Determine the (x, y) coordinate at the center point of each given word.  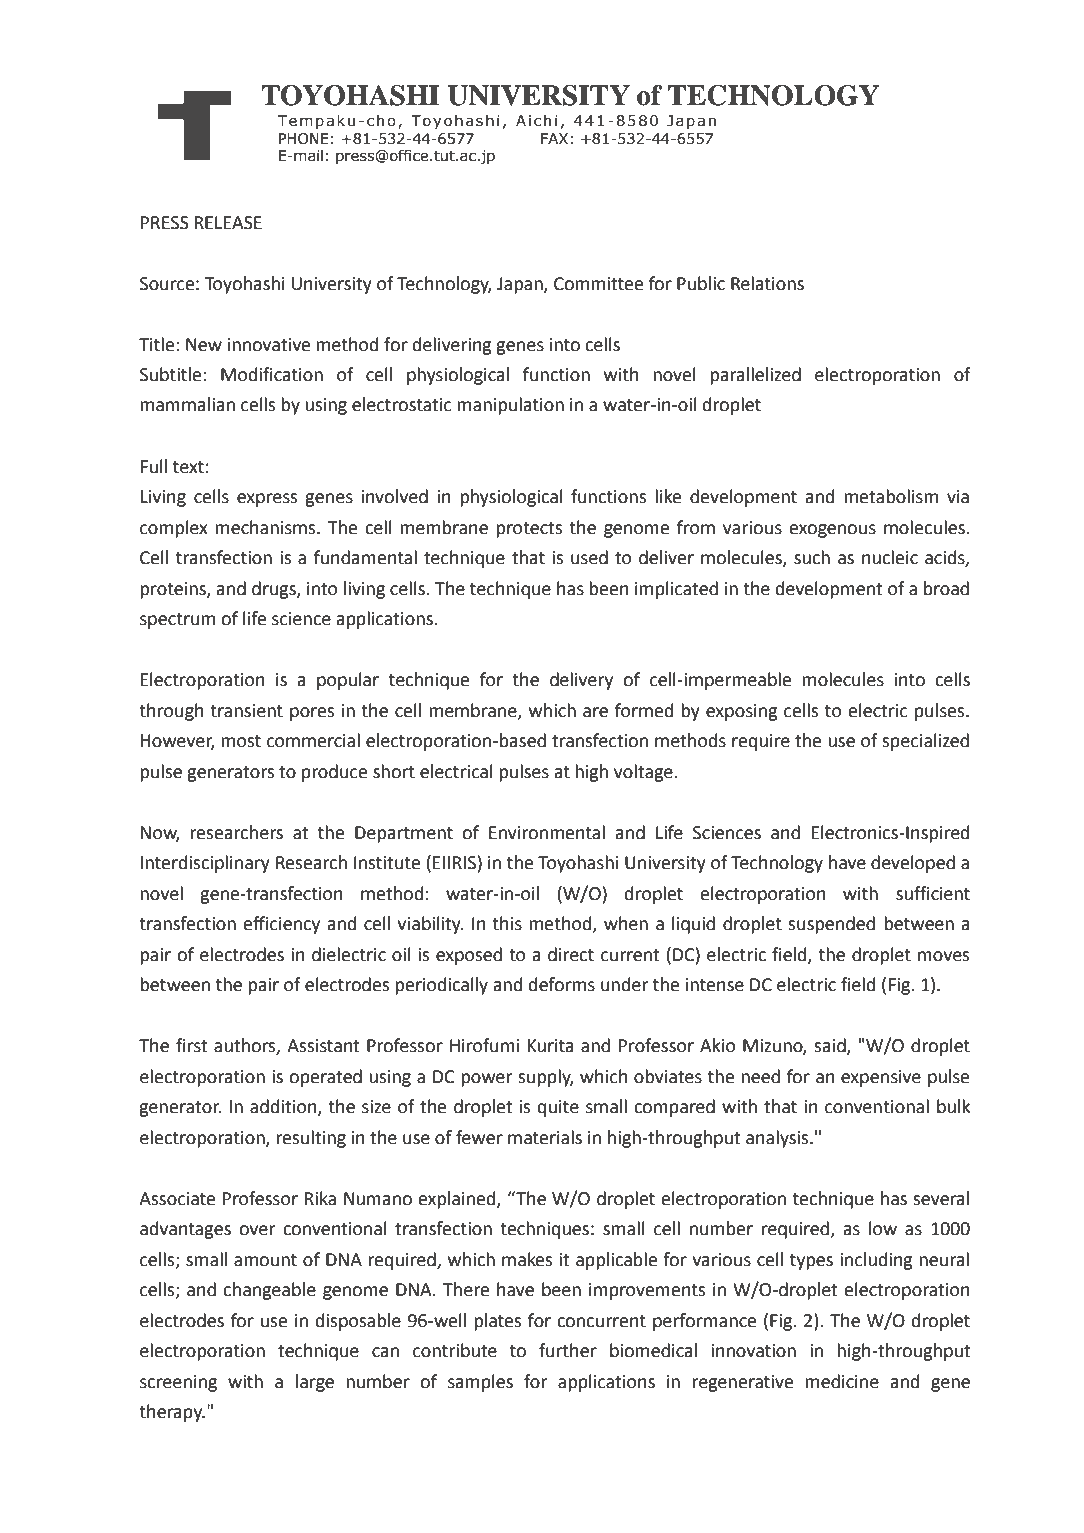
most (241, 741)
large (315, 1383)
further (568, 1350)
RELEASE (228, 223)
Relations (767, 283)
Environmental (547, 832)
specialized (925, 742)
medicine (842, 1381)
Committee (598, 284)
